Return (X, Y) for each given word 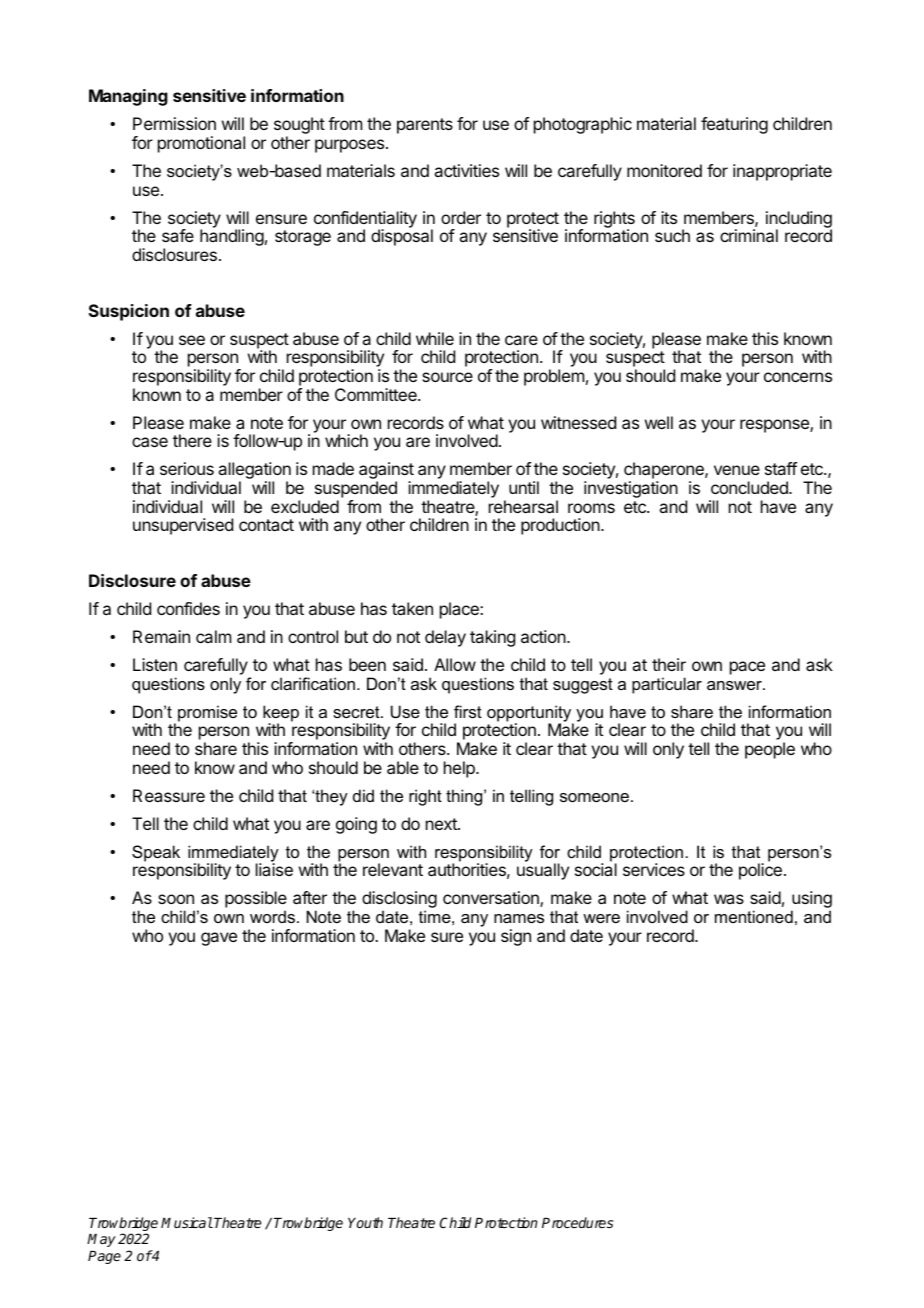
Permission (174, 123)
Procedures (577, 1222)
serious (187, 468)
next (442, 824)
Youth (365, 1222)
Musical (187, 1222)
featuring (734, 125)
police (760, 871)
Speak (156, 853)
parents (425, 126)
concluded (750, 487)
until (524, 487)
